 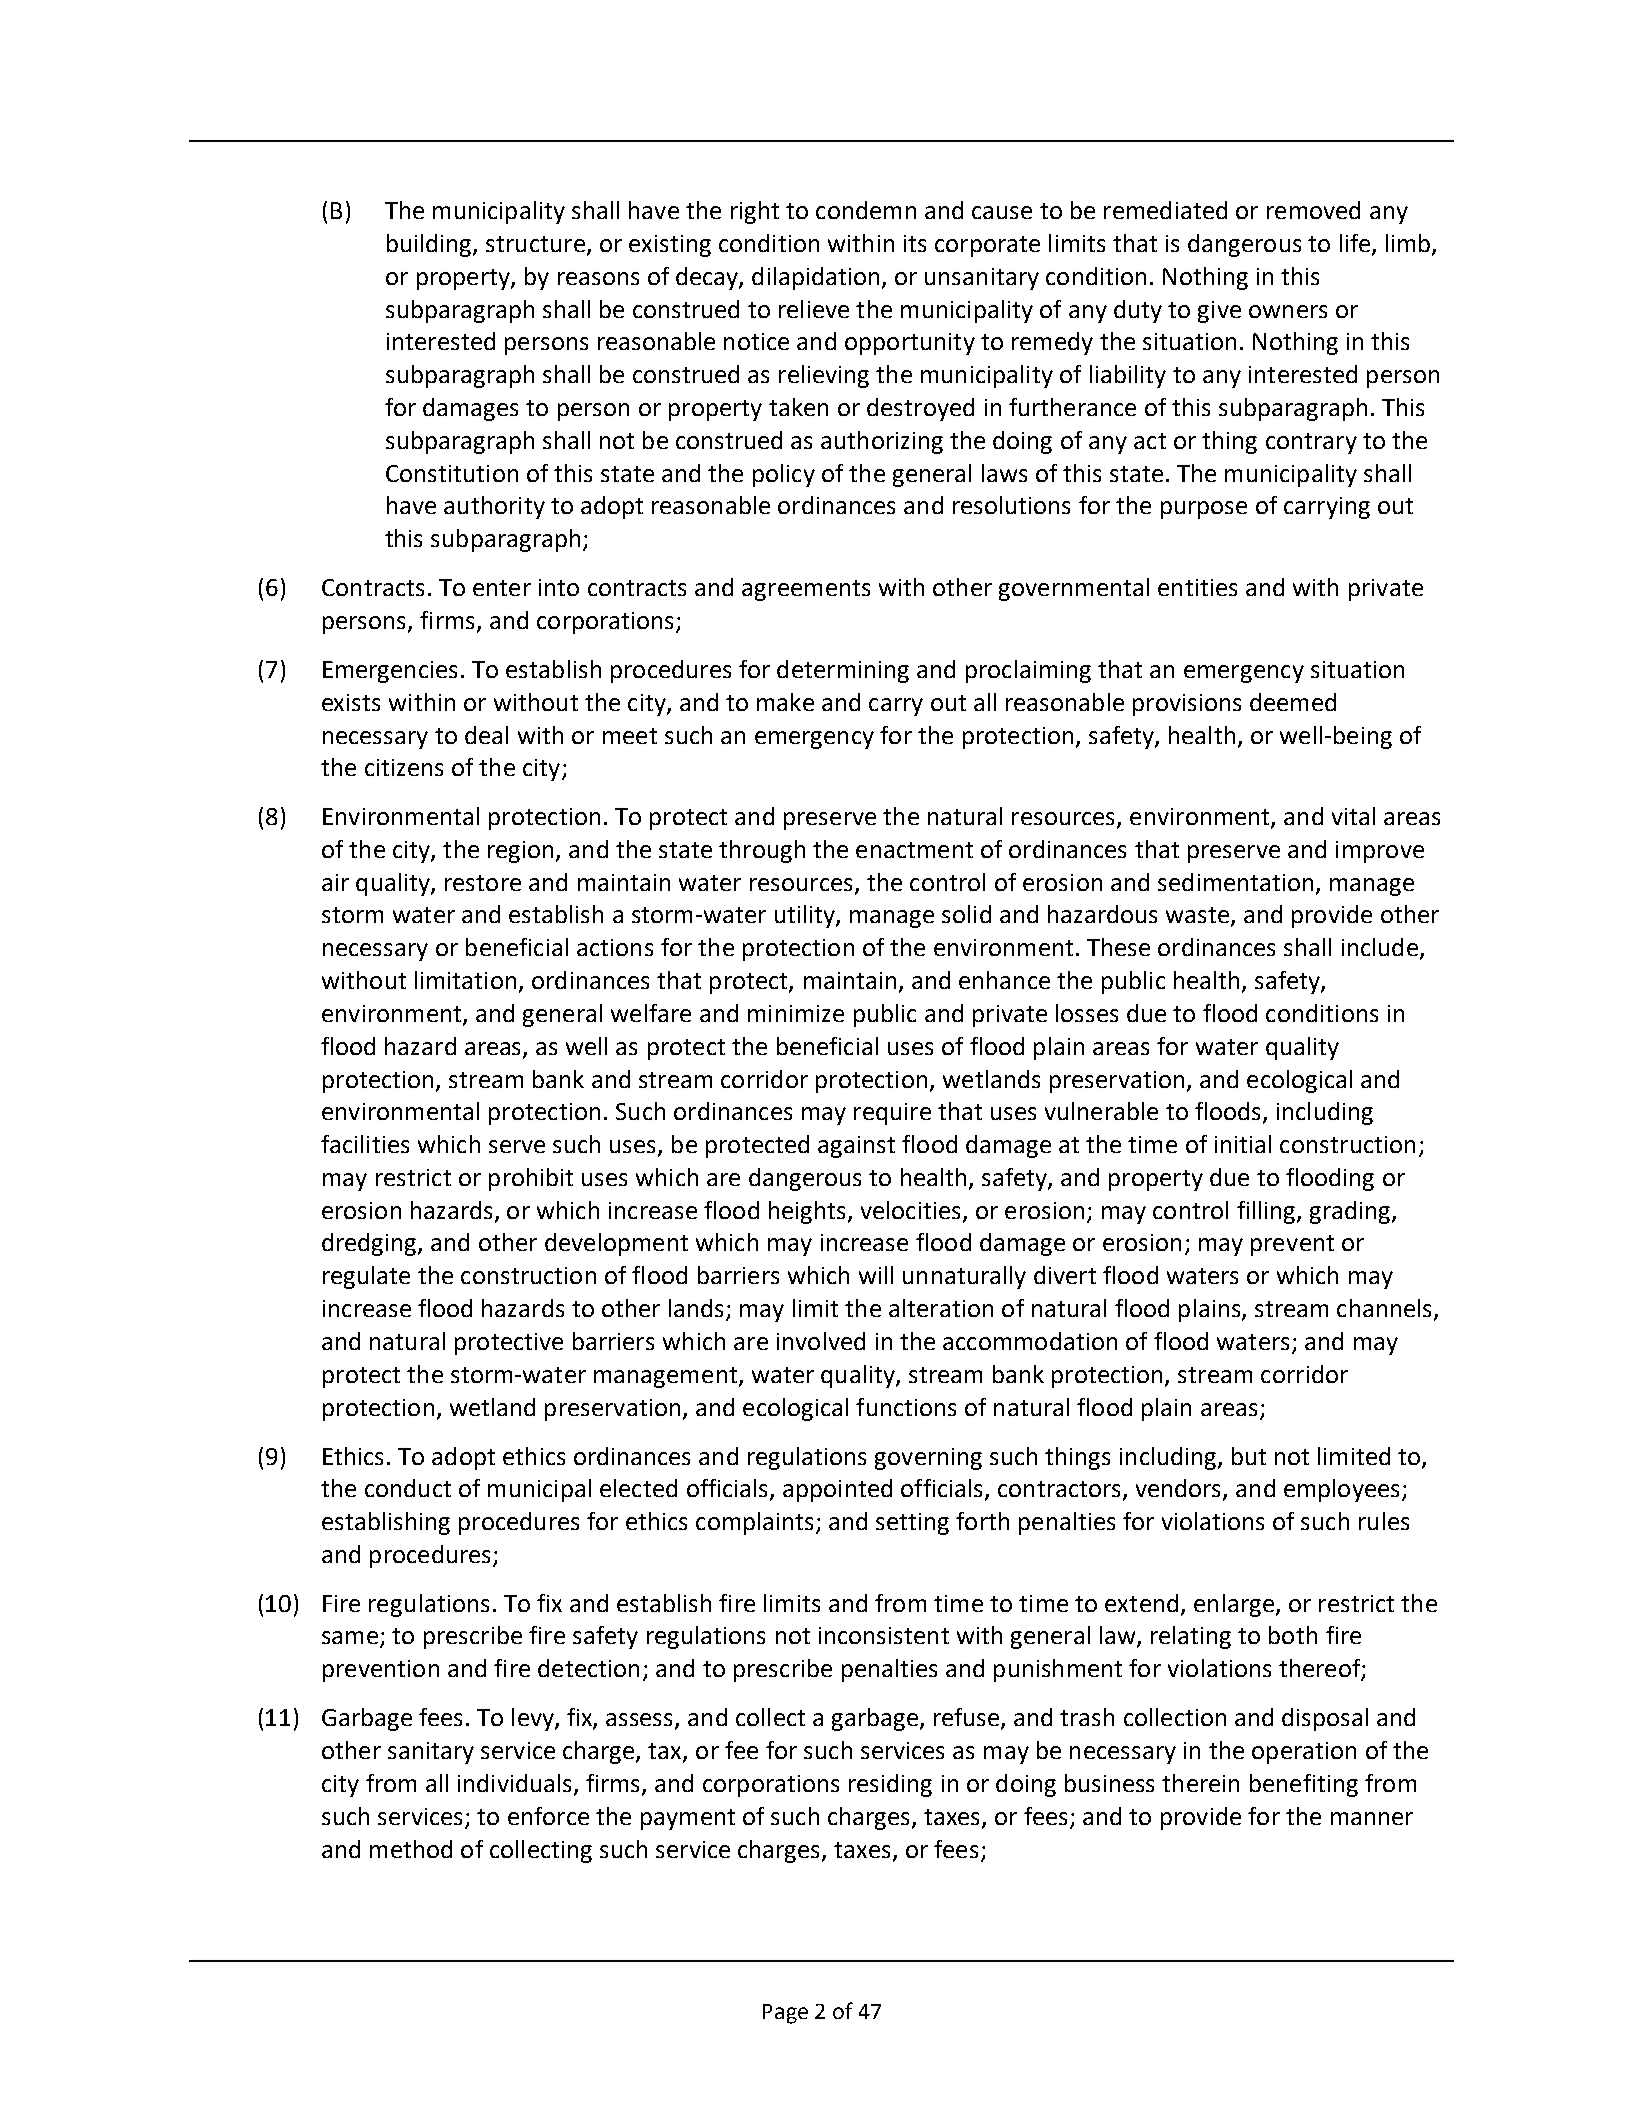 I want to click on building, so click(x=430, y=245).
